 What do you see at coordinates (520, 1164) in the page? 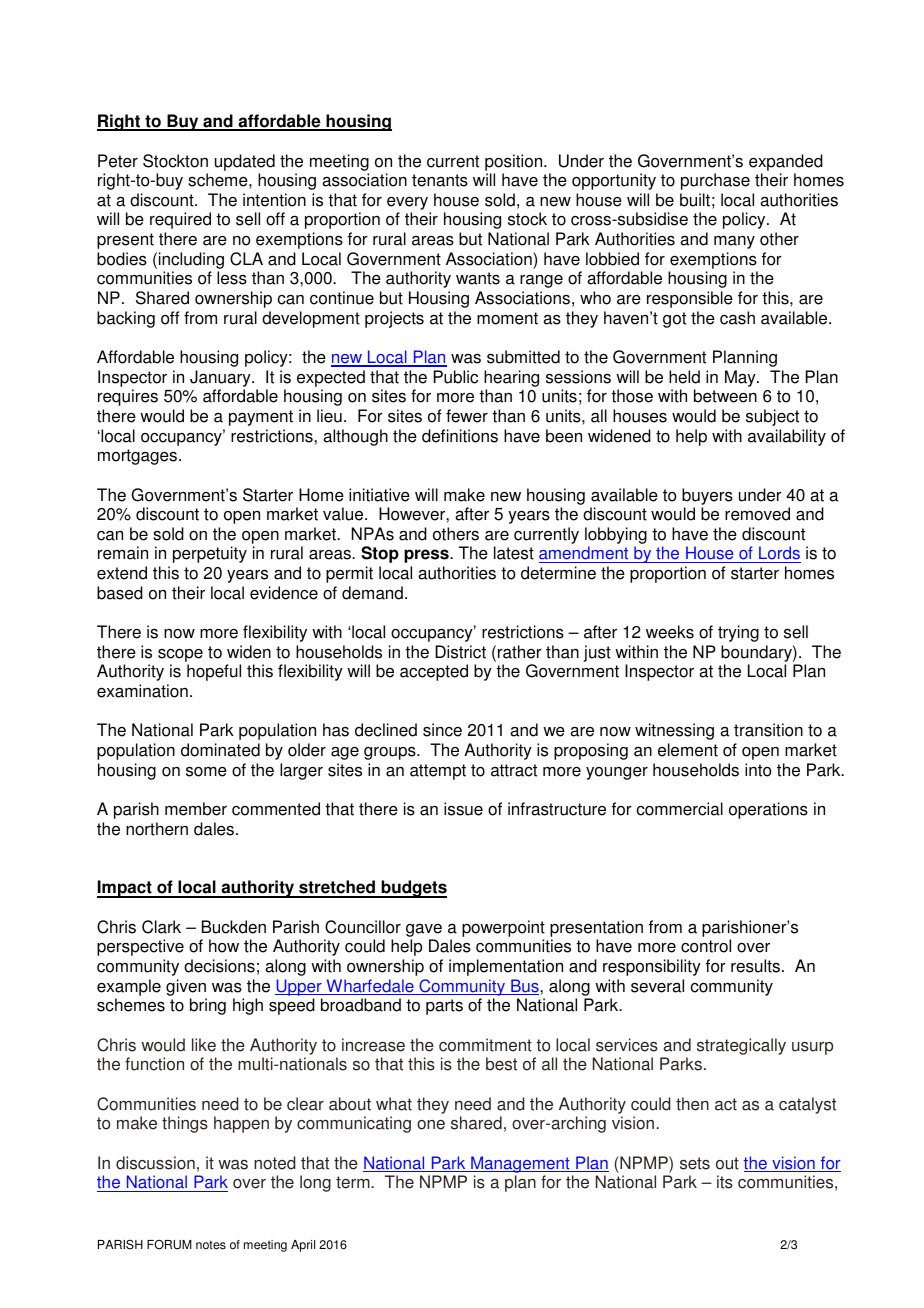
I see `Management` at bounding box center [520, 1164].
